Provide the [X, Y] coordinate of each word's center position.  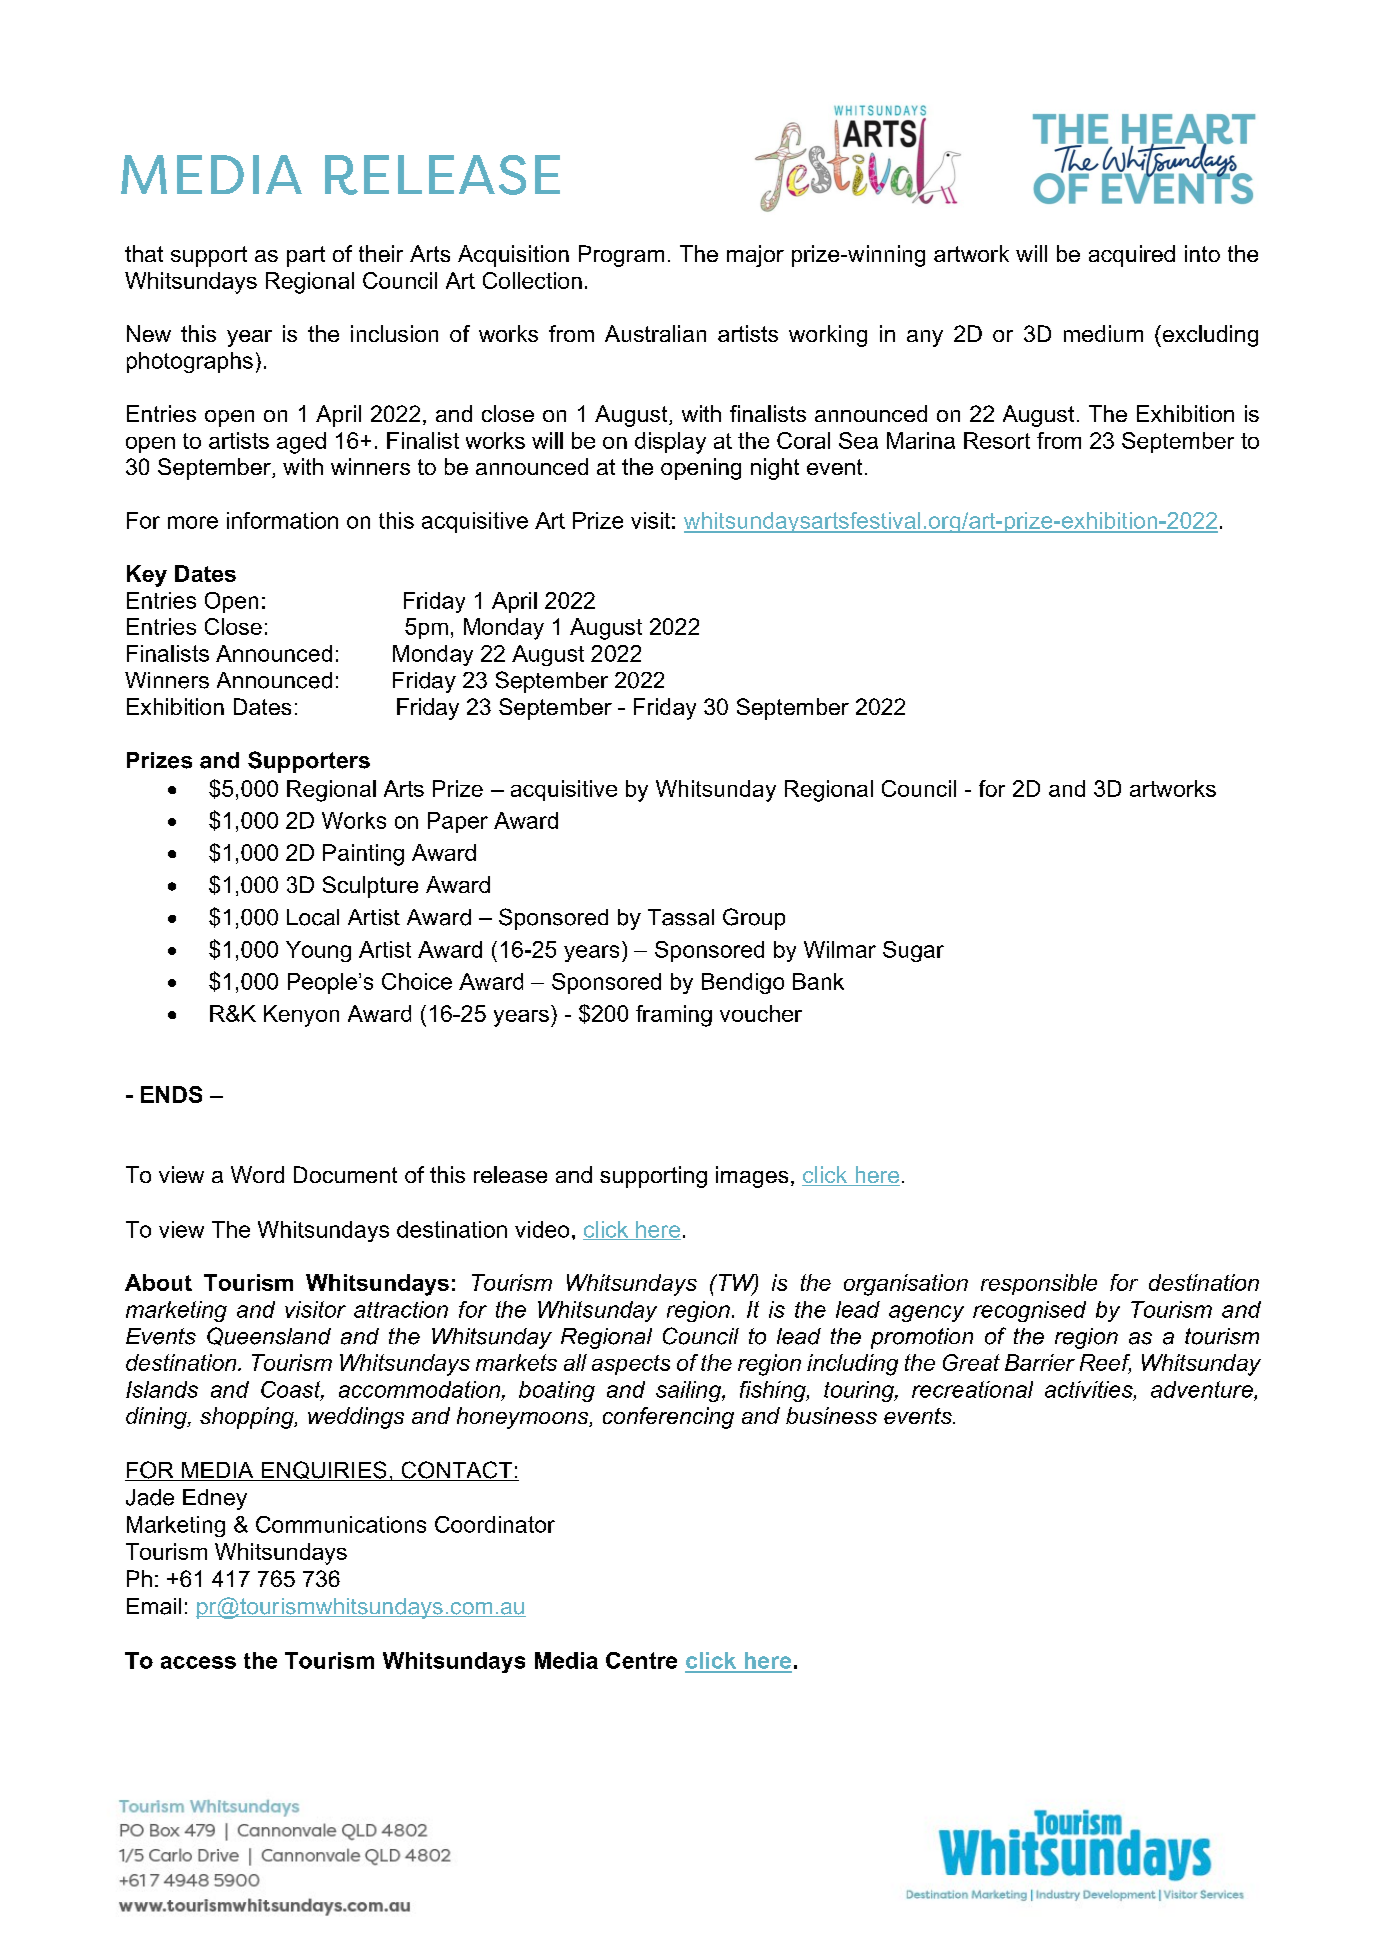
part [306, 256]
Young [318, 951]
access [198, 1662]
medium [1103, 333]
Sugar [913, 951]
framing [674, 1016]
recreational [972, 1389]
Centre [641, 1660]
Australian [655, 333]
